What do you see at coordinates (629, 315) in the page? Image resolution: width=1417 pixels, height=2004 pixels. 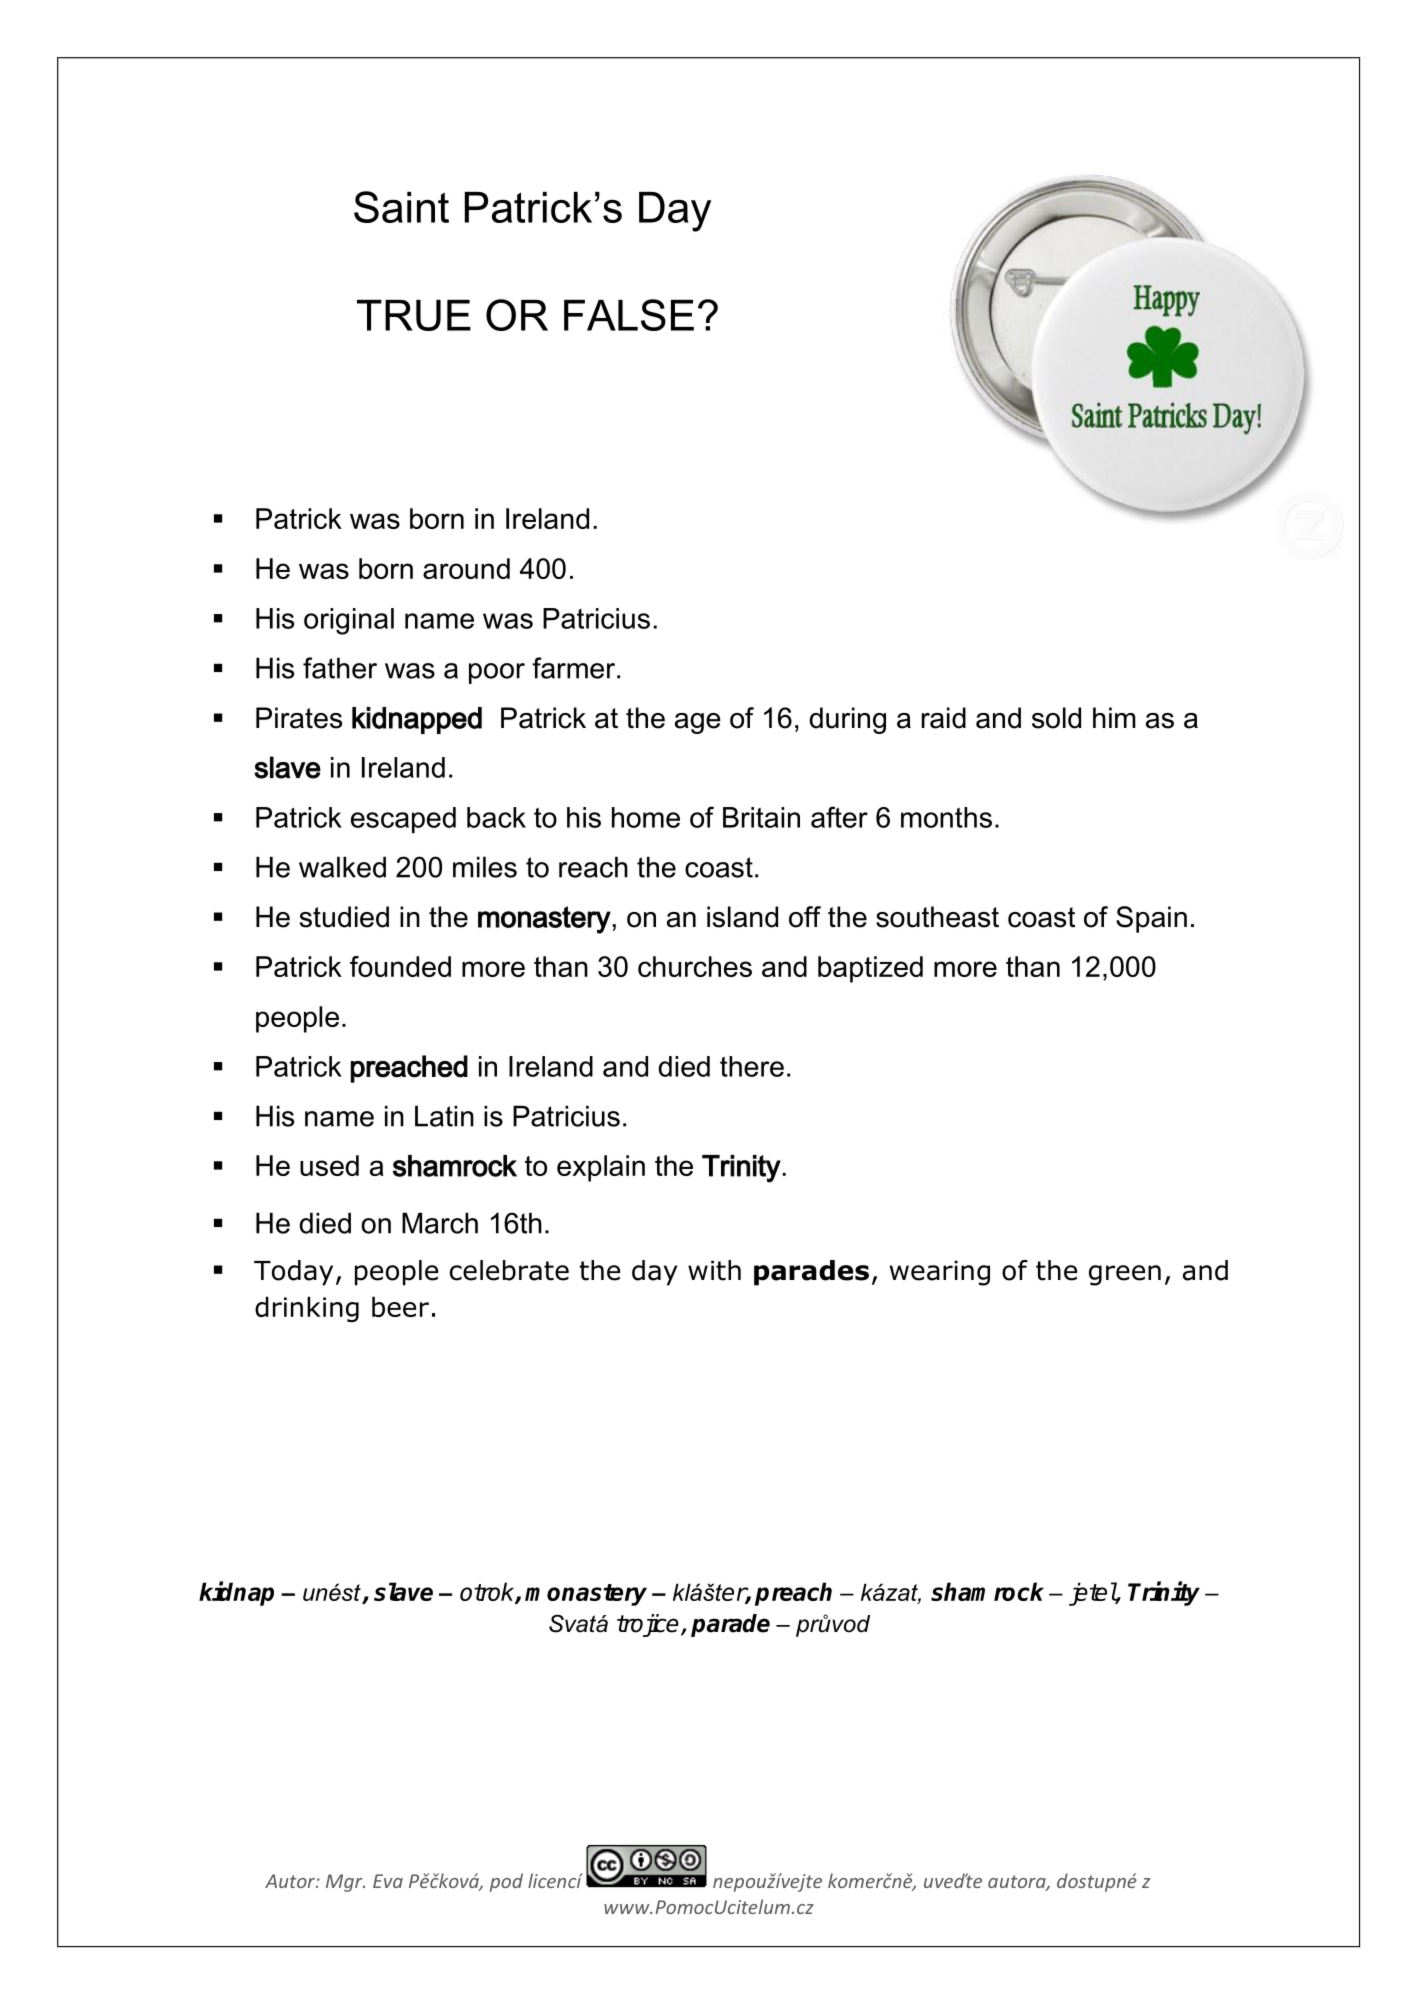 I see `FALSE` at bounding box center [629, 315].
